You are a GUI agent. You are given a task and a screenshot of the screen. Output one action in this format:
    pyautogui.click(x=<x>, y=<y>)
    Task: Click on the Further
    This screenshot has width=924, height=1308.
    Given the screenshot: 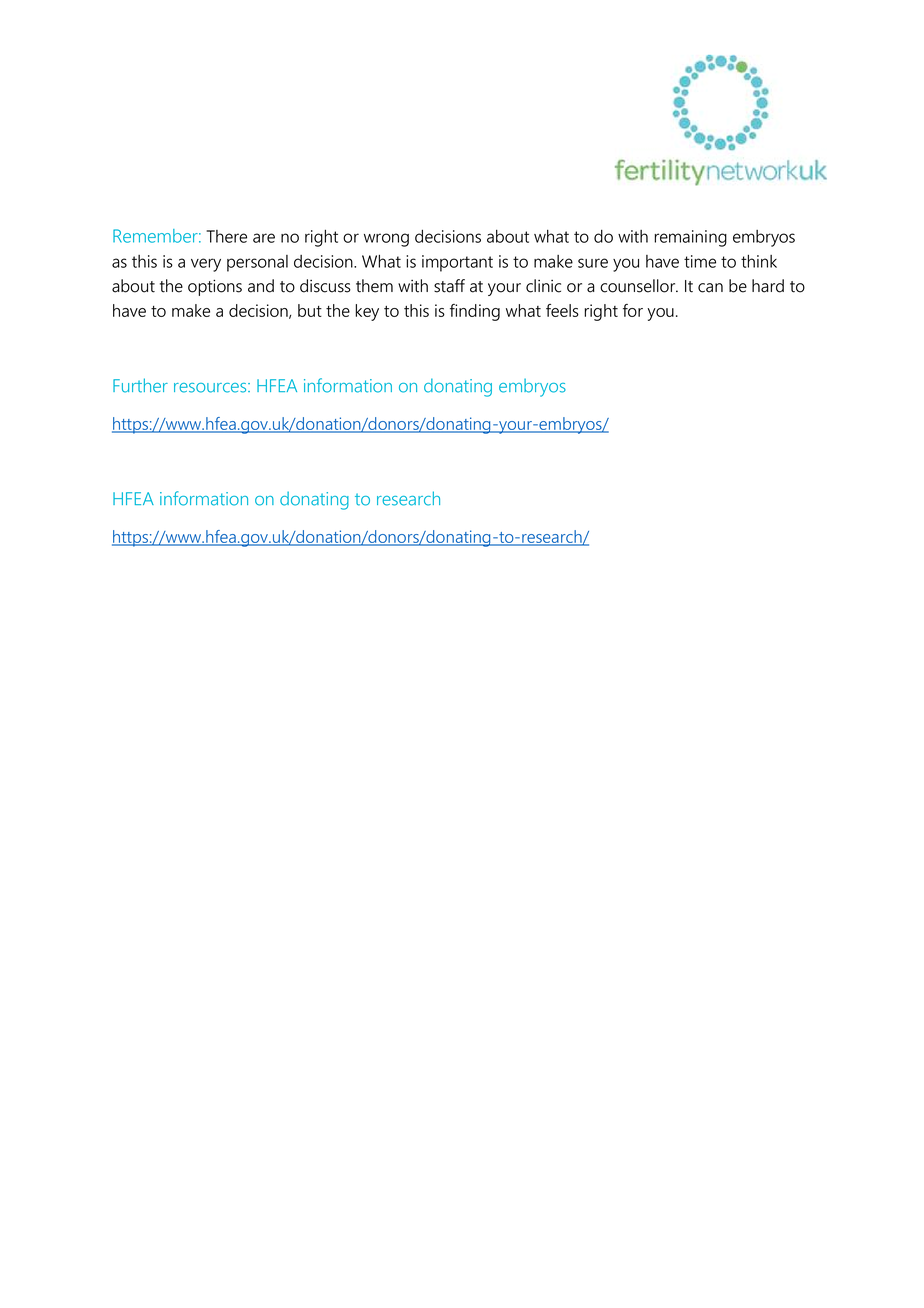 What is the action you would take?
    pyautogui.click(x=140, y=385)
